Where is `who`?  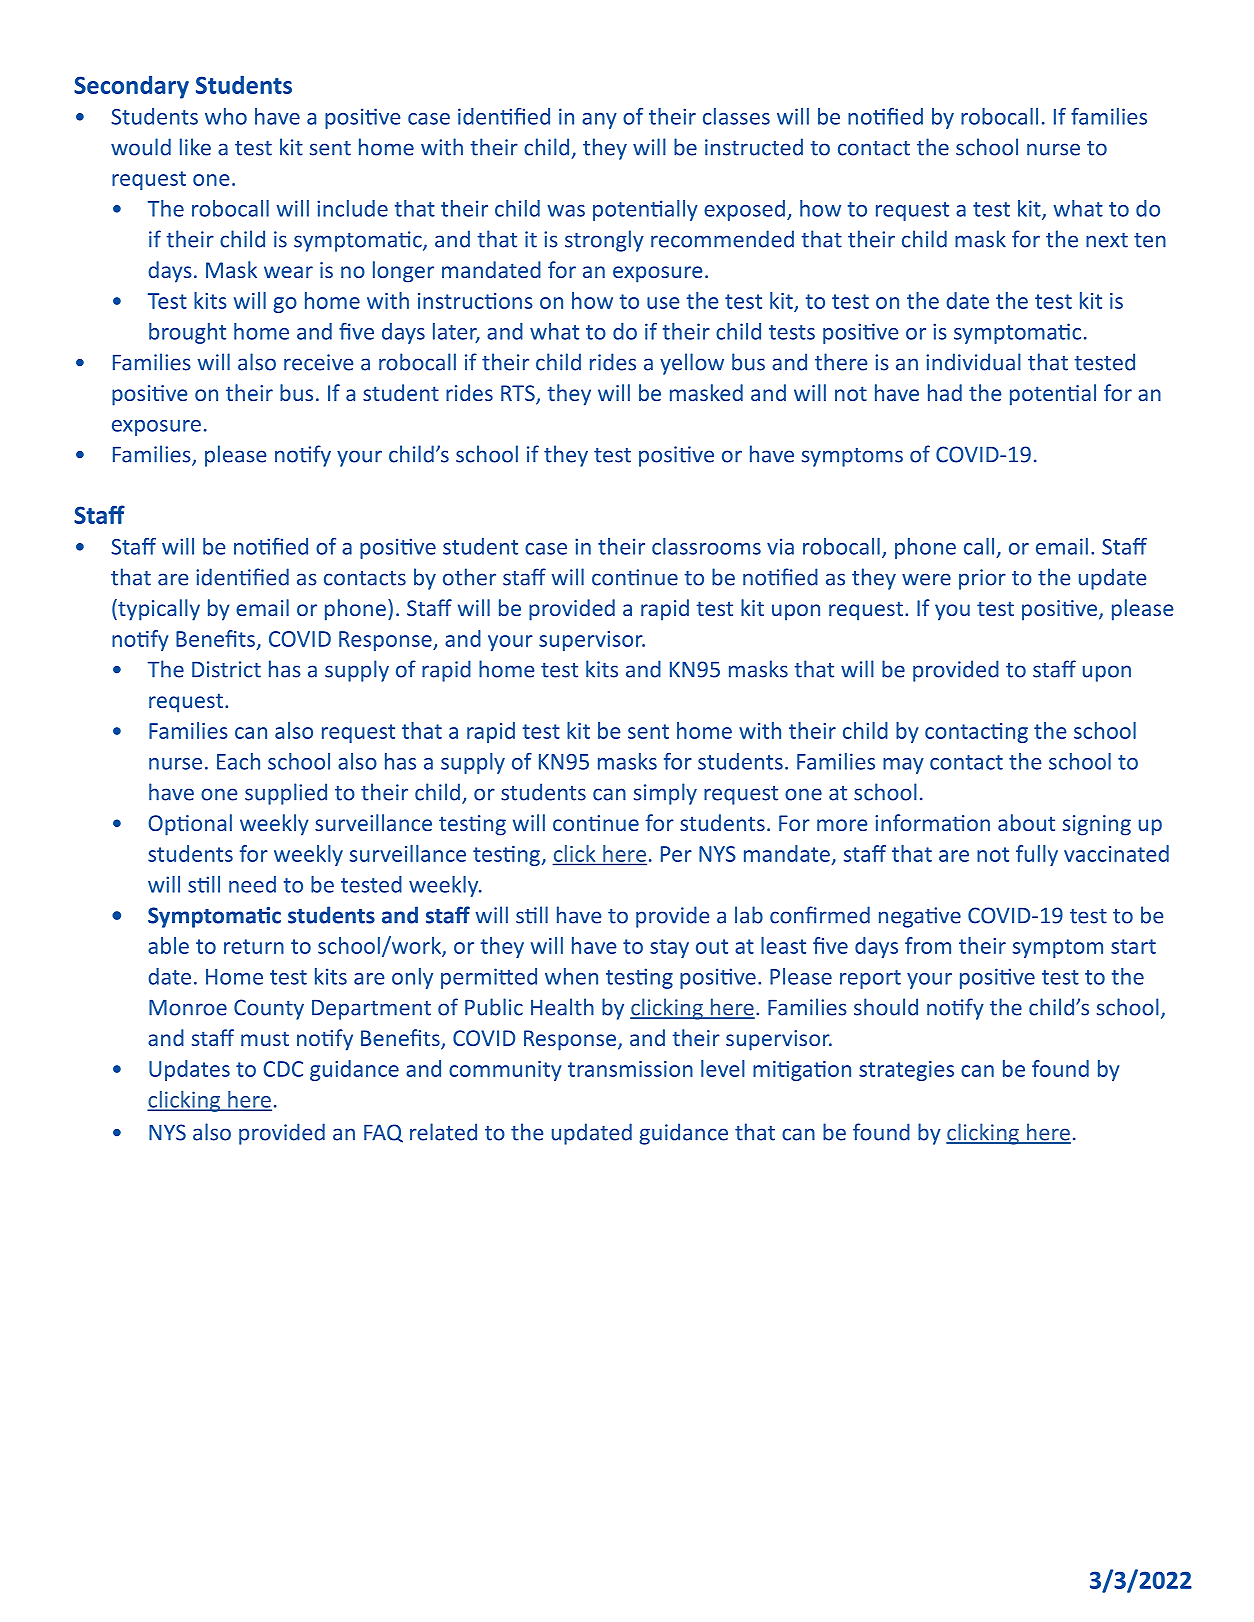
who is located at coordinates (226, 116).
